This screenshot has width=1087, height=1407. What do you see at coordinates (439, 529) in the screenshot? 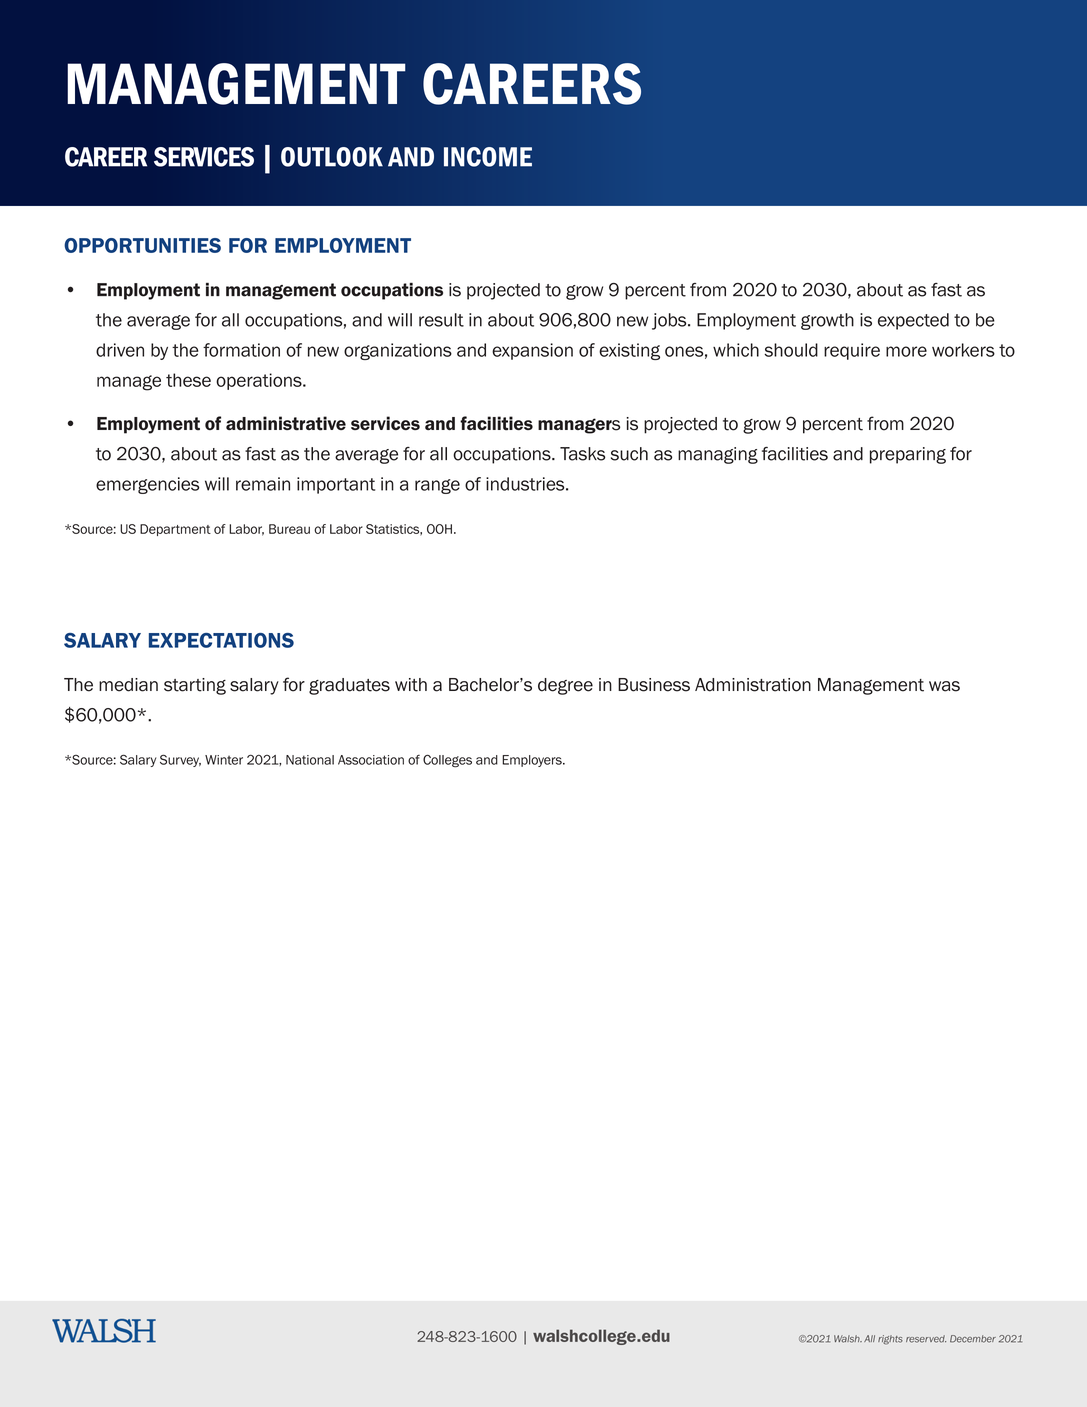
I see `OOH` at bounding box center [439, 529].
